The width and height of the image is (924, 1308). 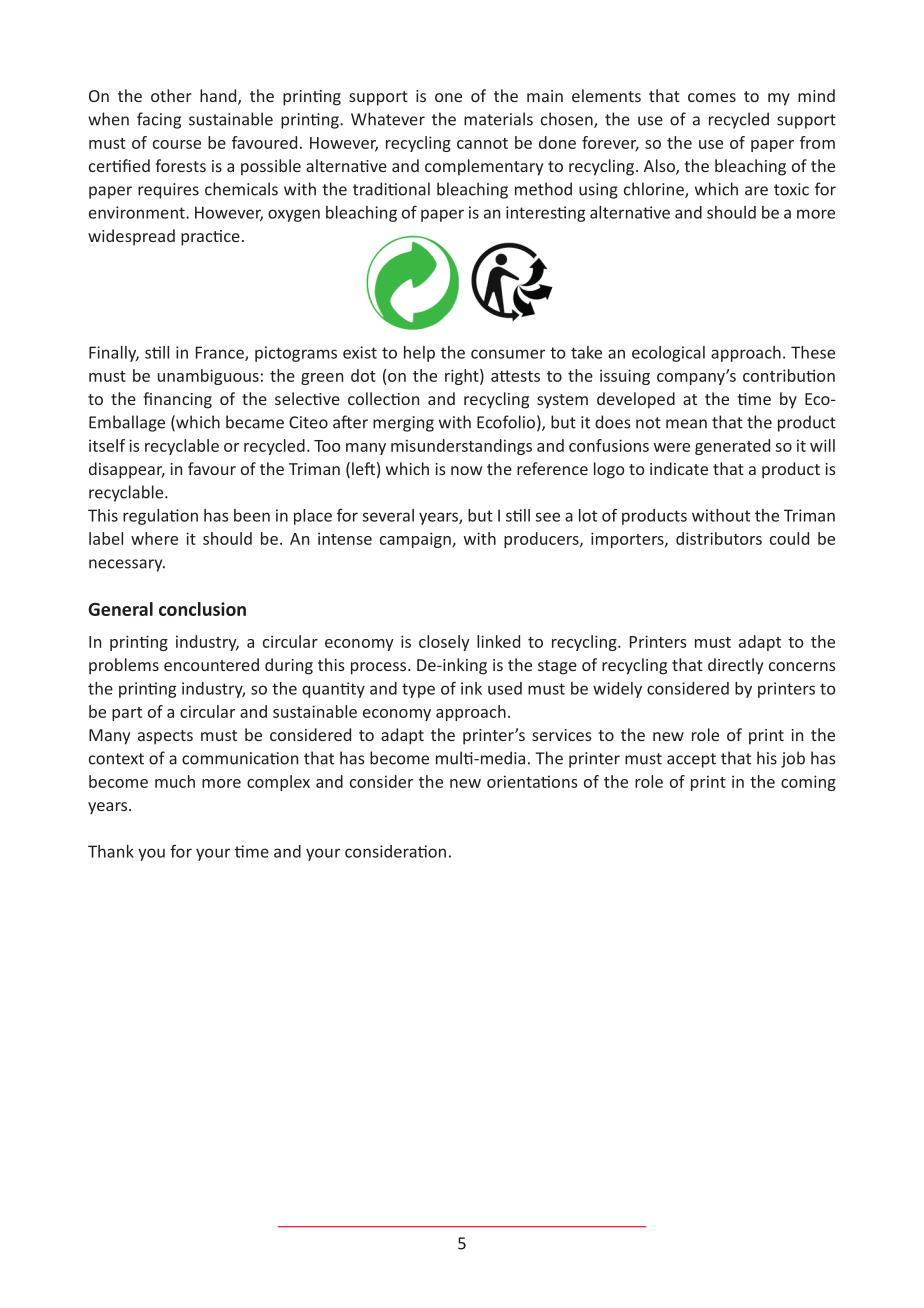 I want to click on much, so click(x=175, y=781).
